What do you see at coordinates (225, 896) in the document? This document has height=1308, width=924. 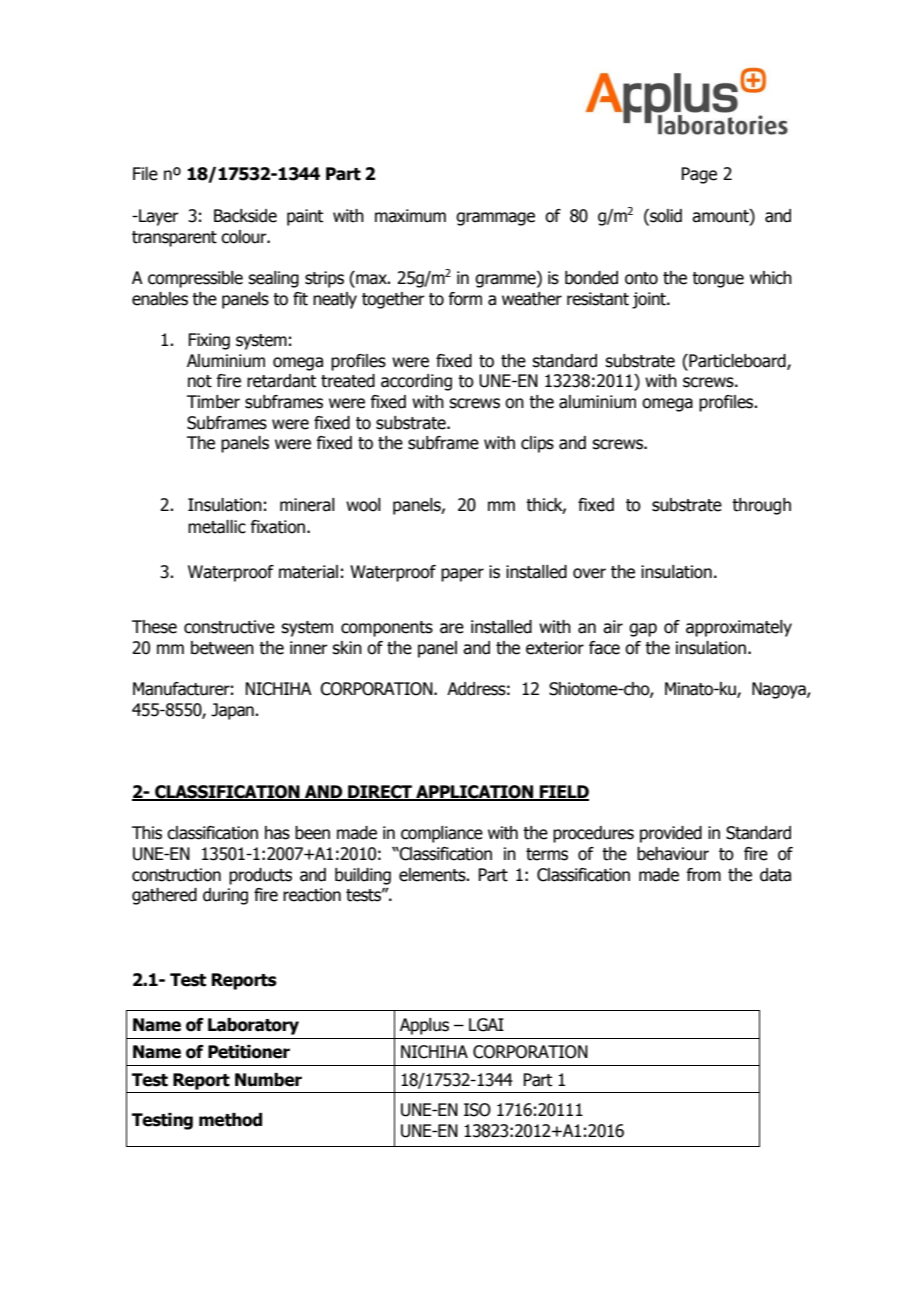 I see `during` at bounding box center [225, 896].
